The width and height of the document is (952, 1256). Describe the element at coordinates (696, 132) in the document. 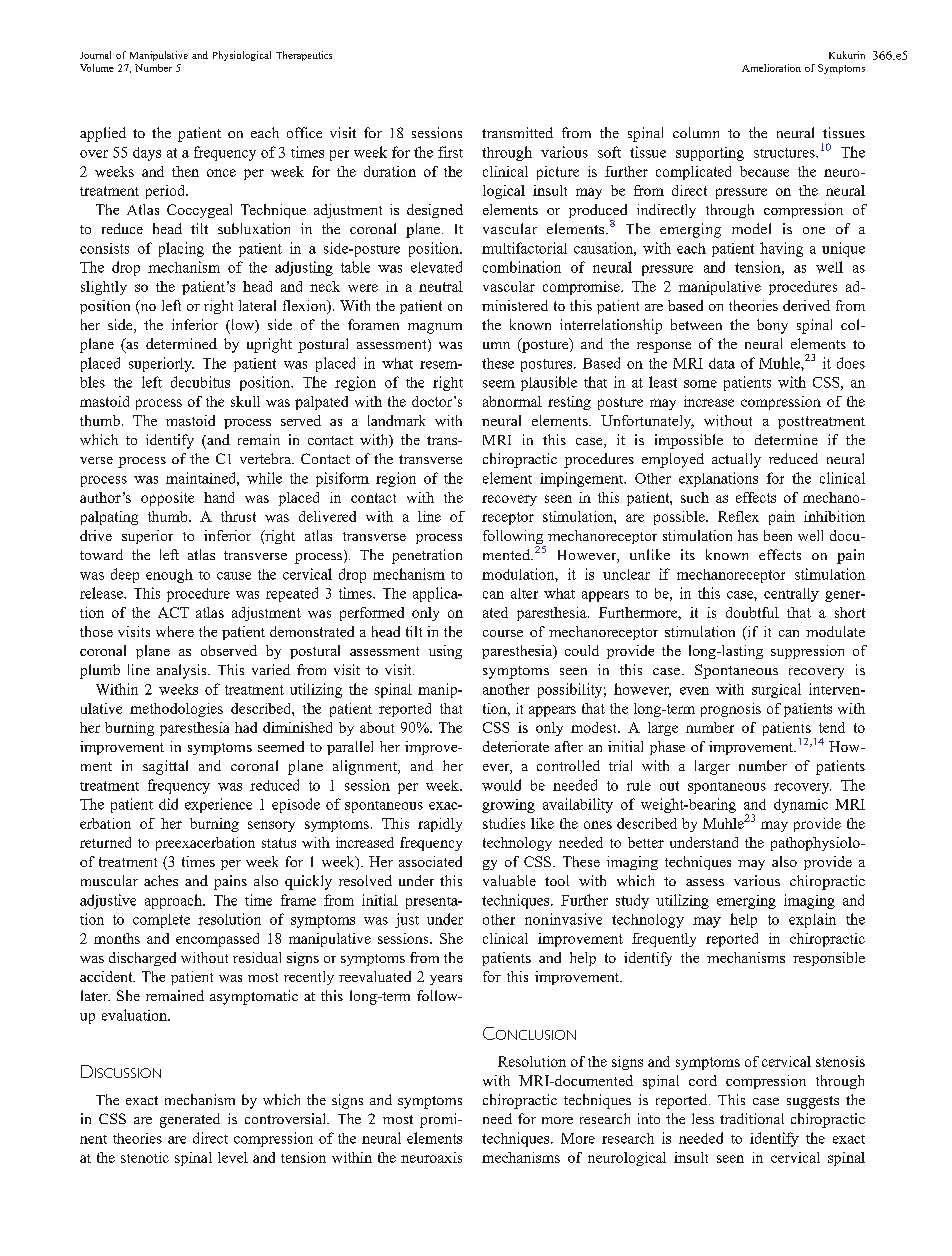

I see `column` at that location.
